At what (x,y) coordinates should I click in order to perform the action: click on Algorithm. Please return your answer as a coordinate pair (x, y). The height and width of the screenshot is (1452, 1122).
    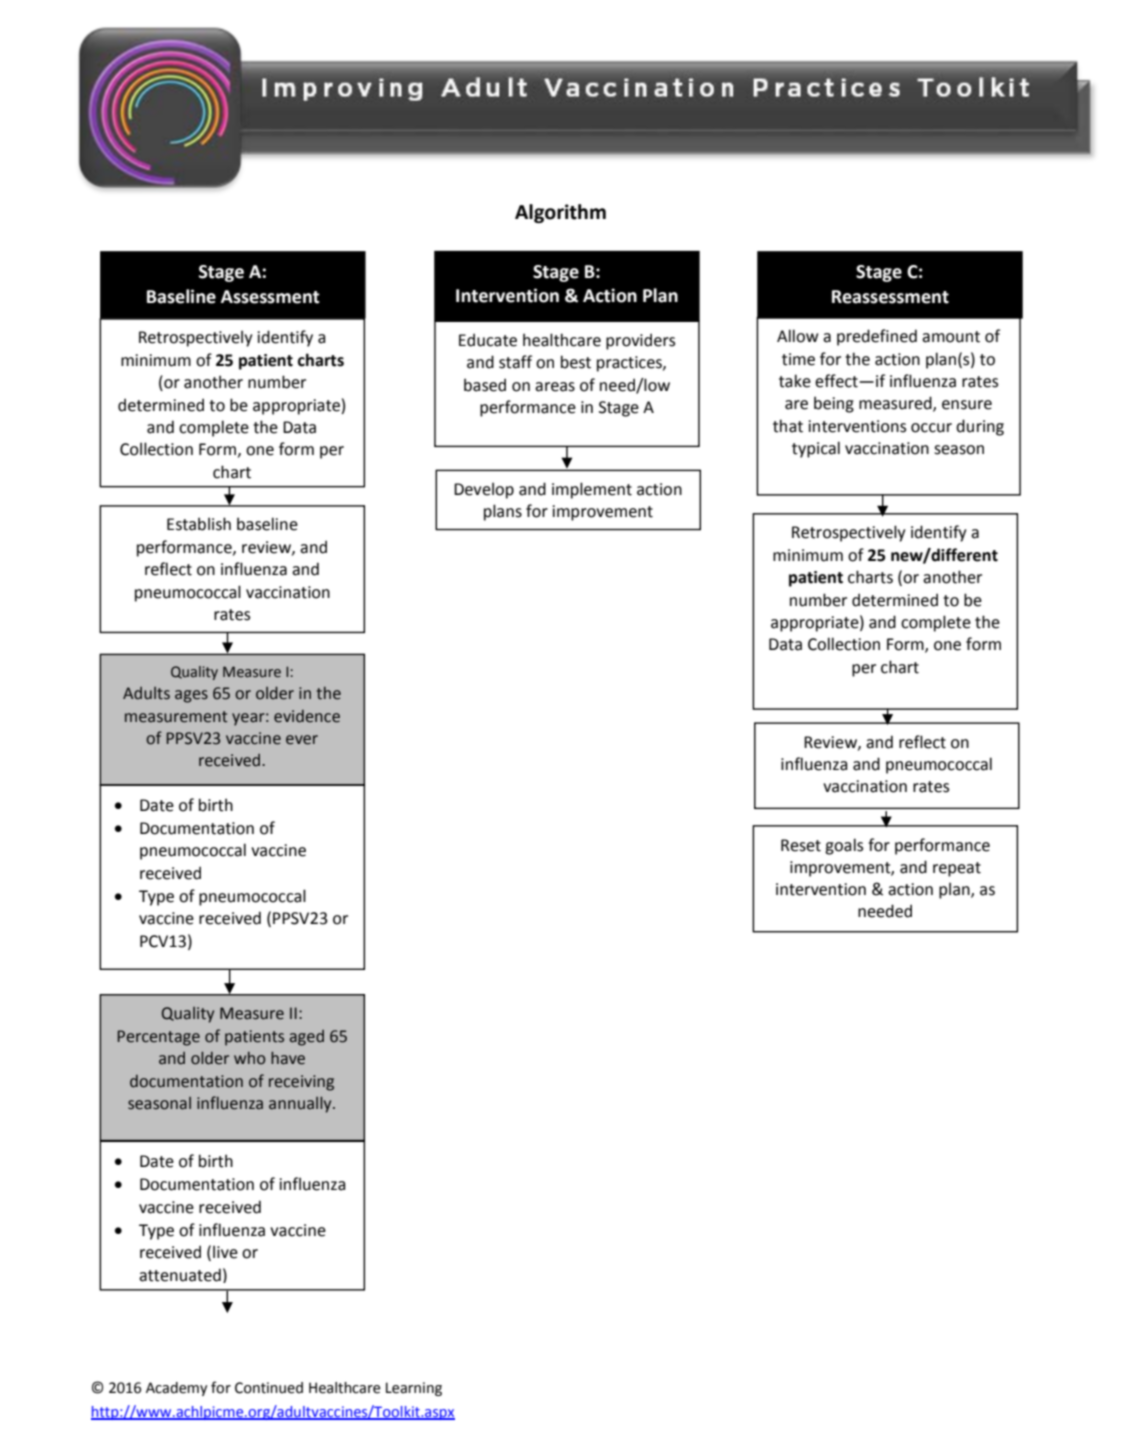
    Looking at the image, I should click on (560, 213).
